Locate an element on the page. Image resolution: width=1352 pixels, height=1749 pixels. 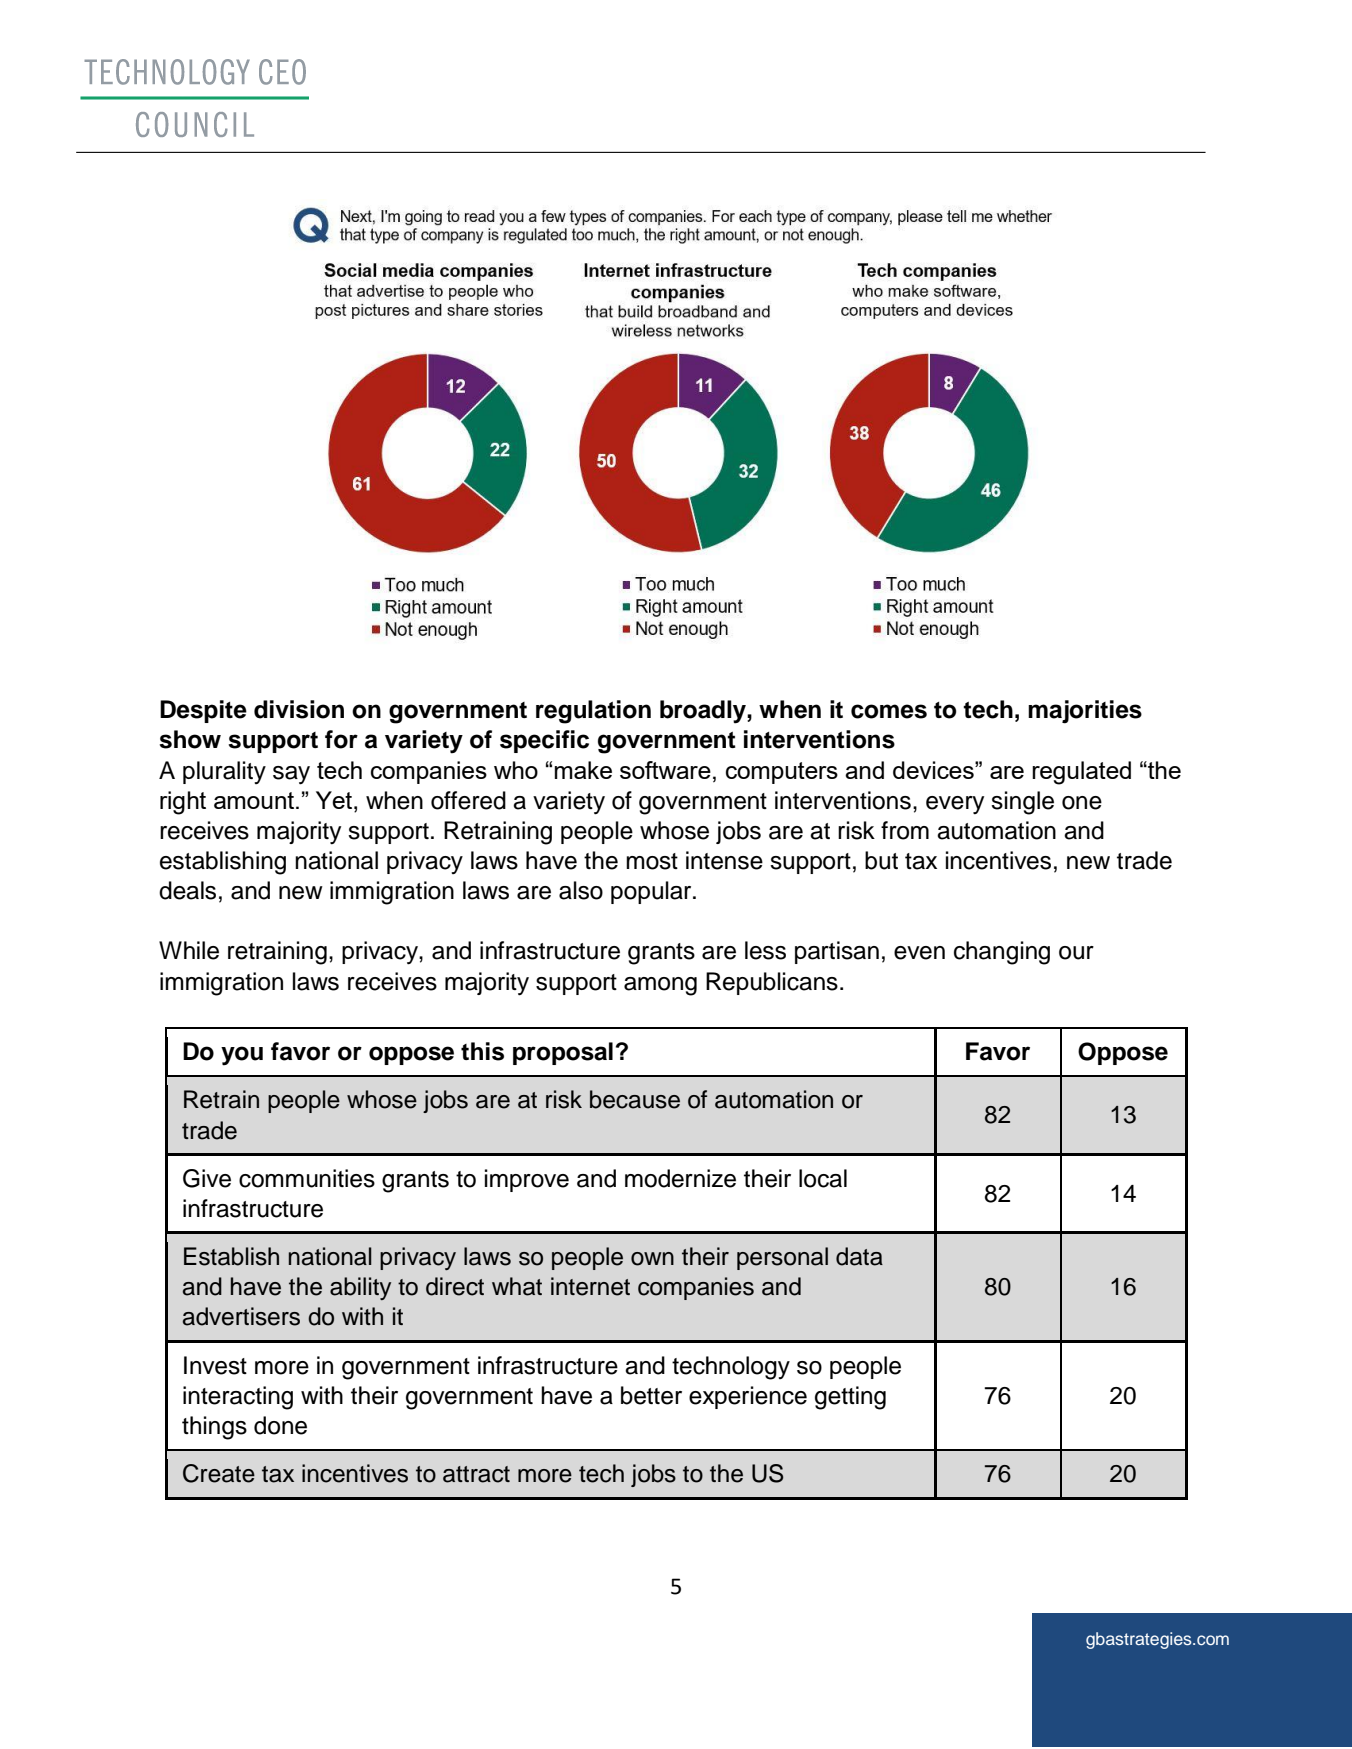
better is located at coordinates (651, 1395).
